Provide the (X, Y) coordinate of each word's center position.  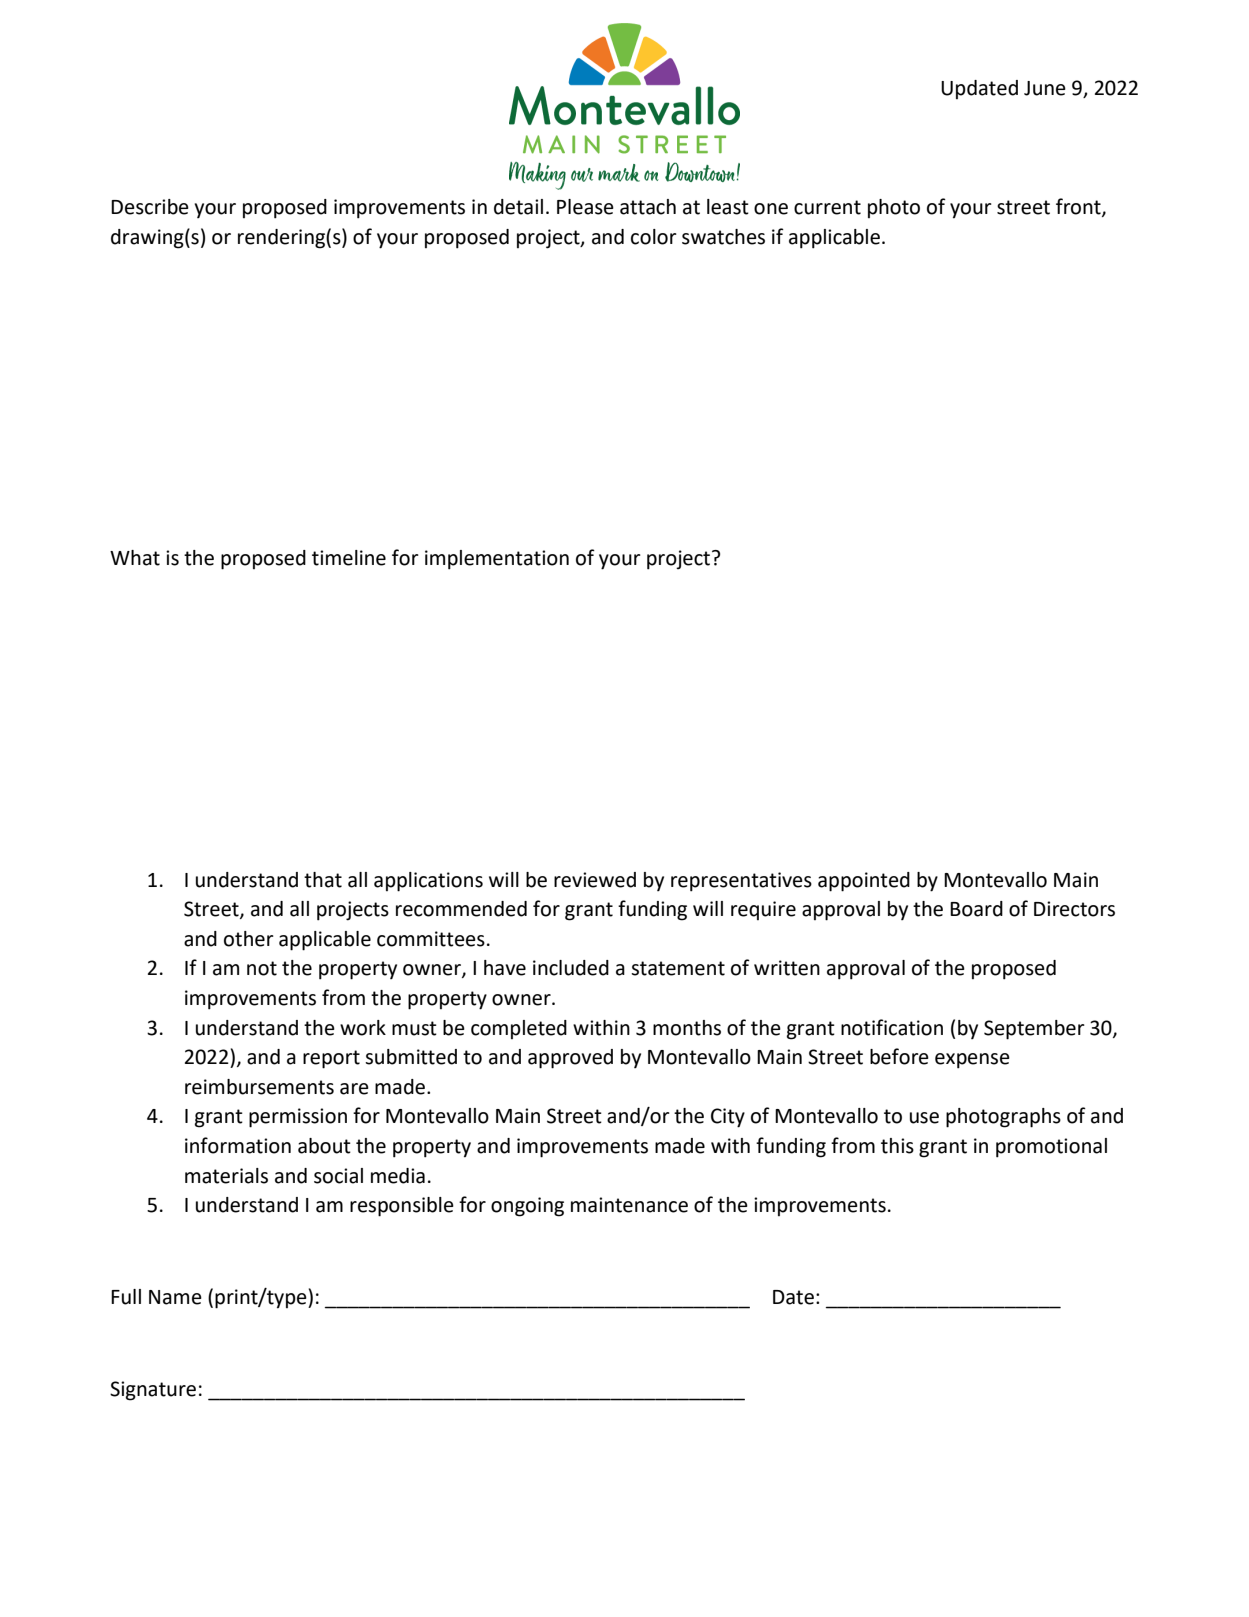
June (1045, 88)
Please (585, 207)
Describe (150, 207)
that (323, 880)
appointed (864, 882)
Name (175, 1297)
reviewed (595, 880)
